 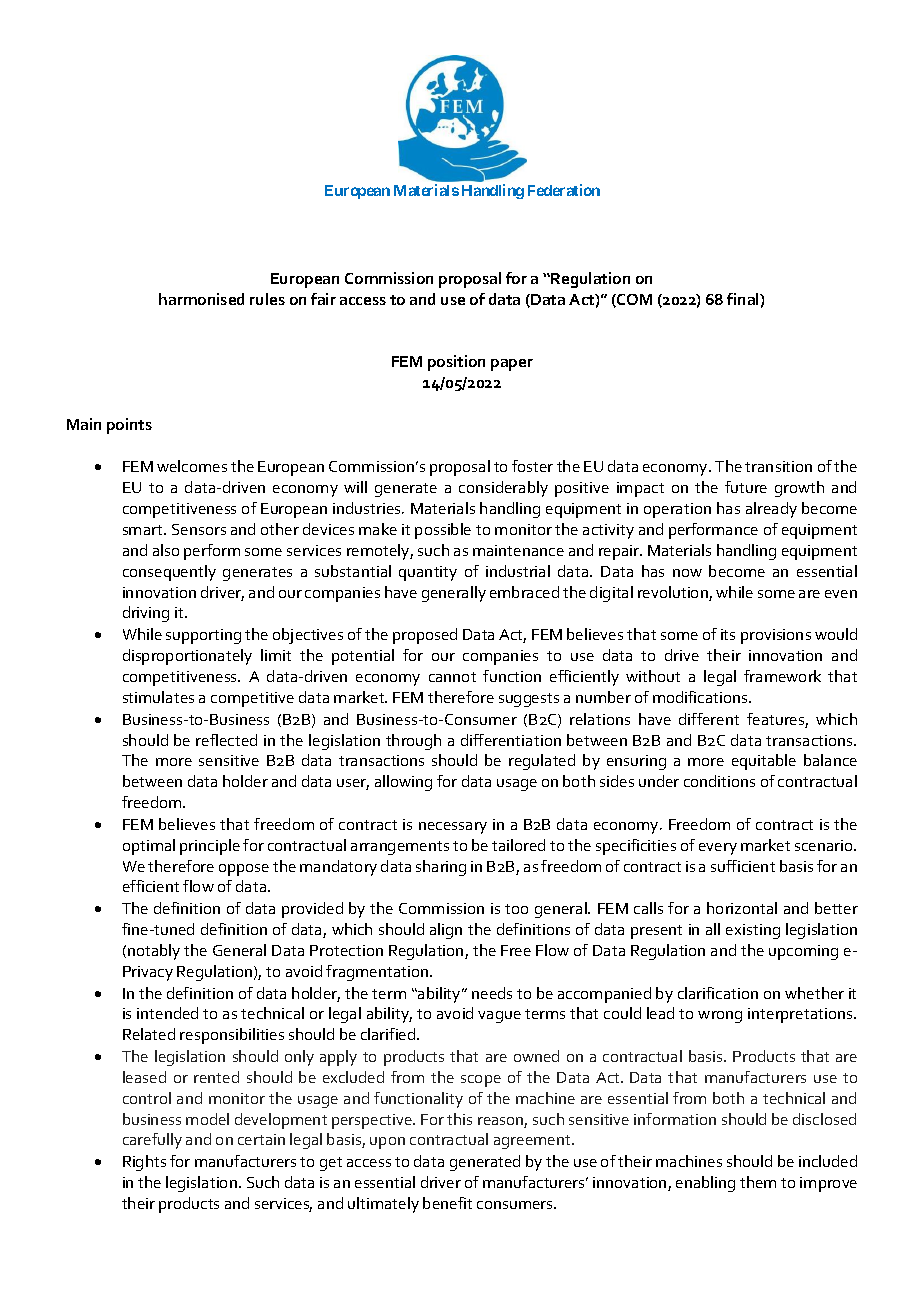 What do you see at coordinates (452, 677) in the screenshot?
I see `cannot` at bounding box center [452, 677].
